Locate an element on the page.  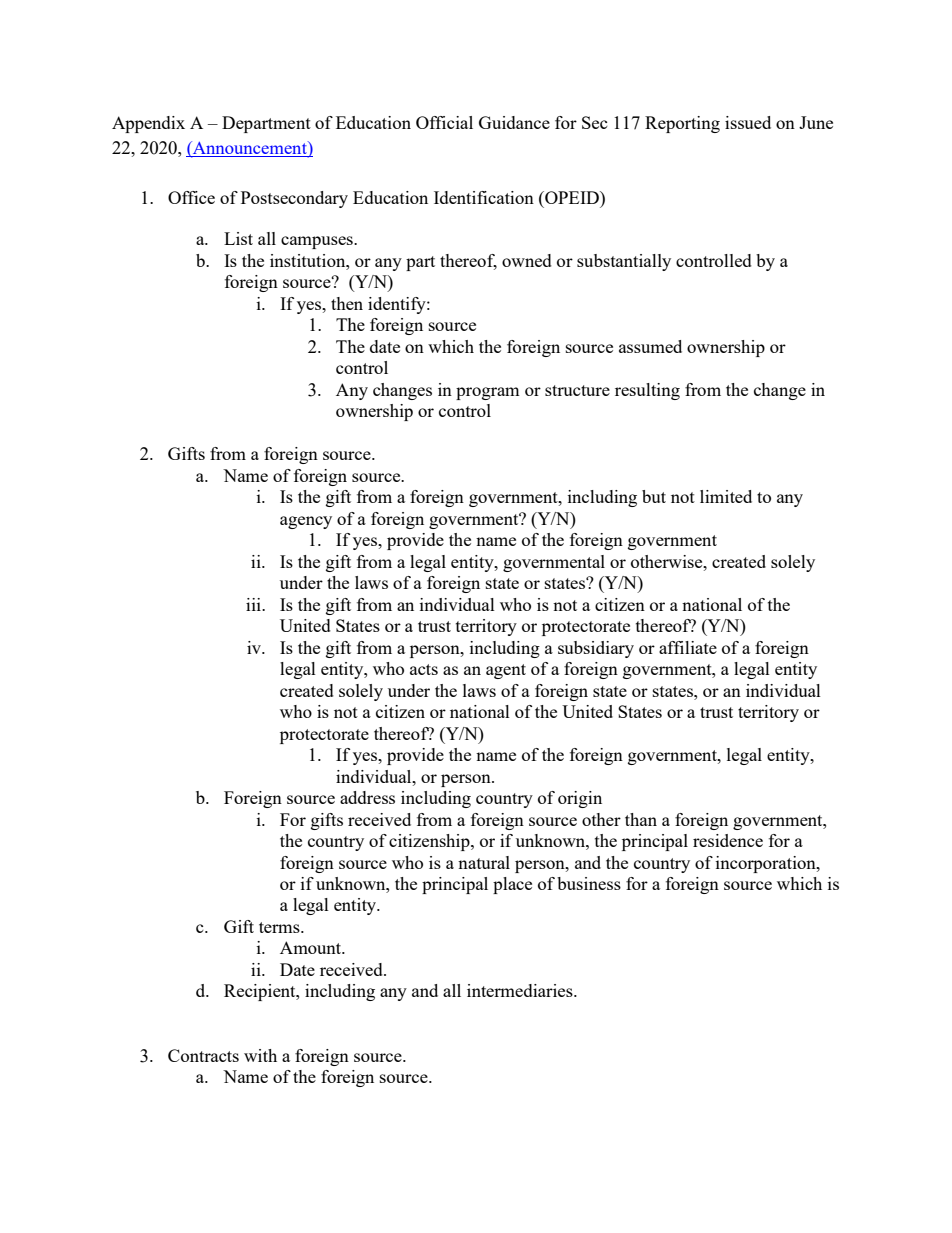
Guidance is located at coordinates (514, 122).
